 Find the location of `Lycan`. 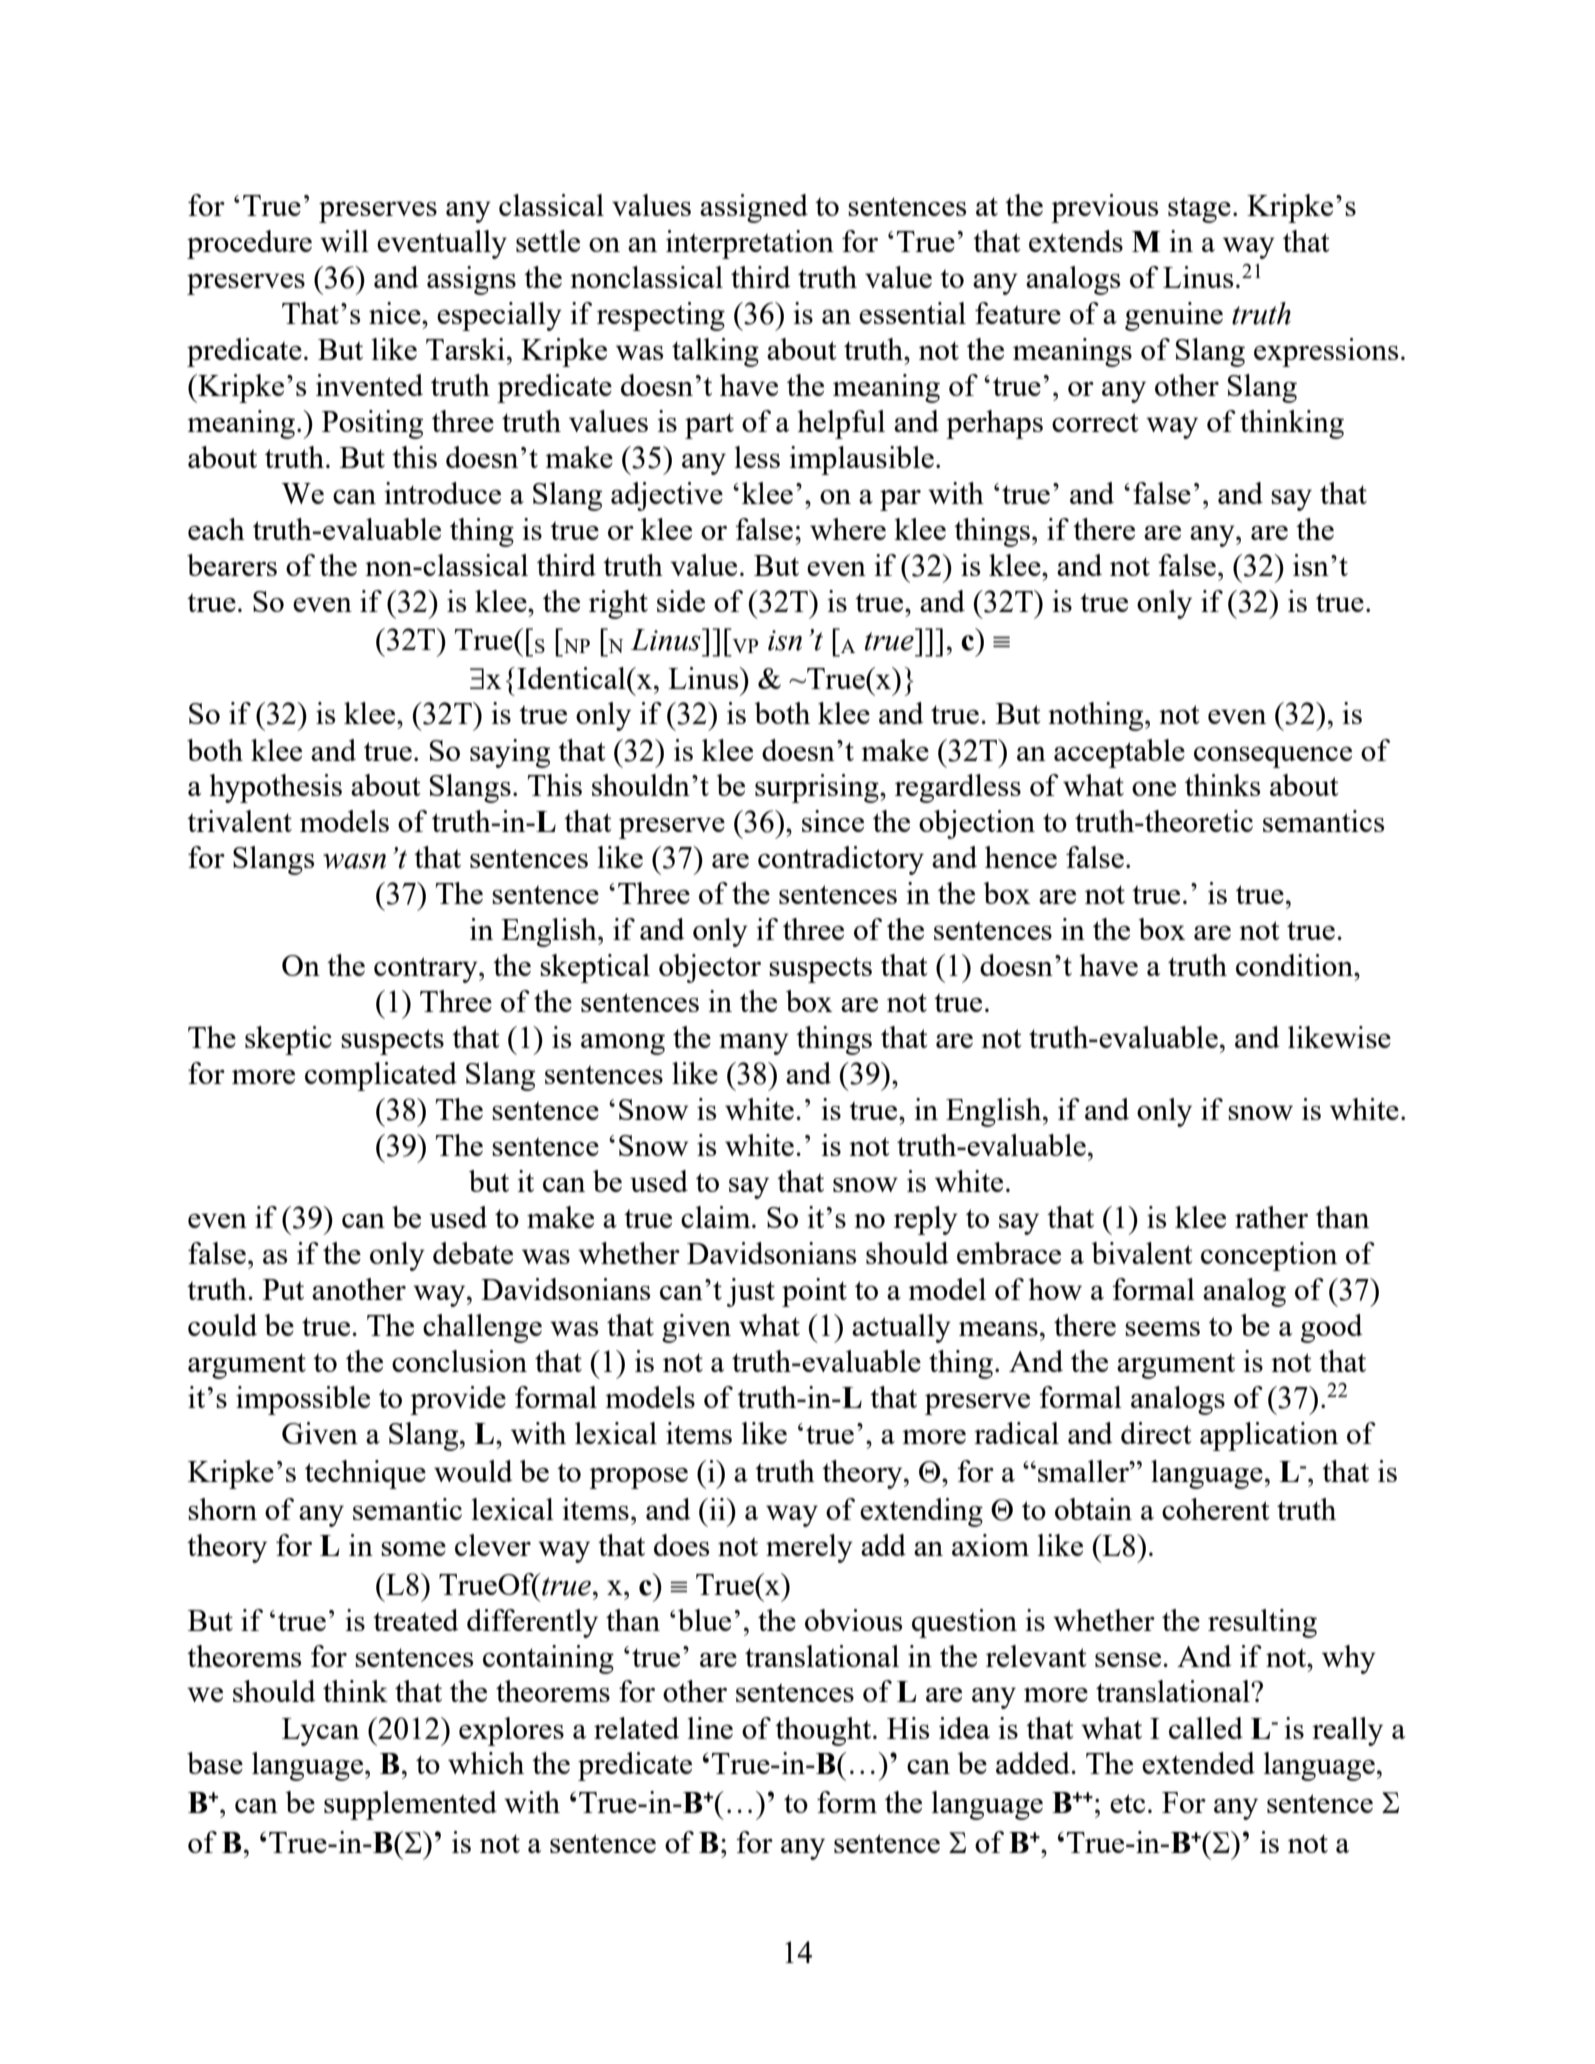

Lycan is located at coordinates (320, 1732).
